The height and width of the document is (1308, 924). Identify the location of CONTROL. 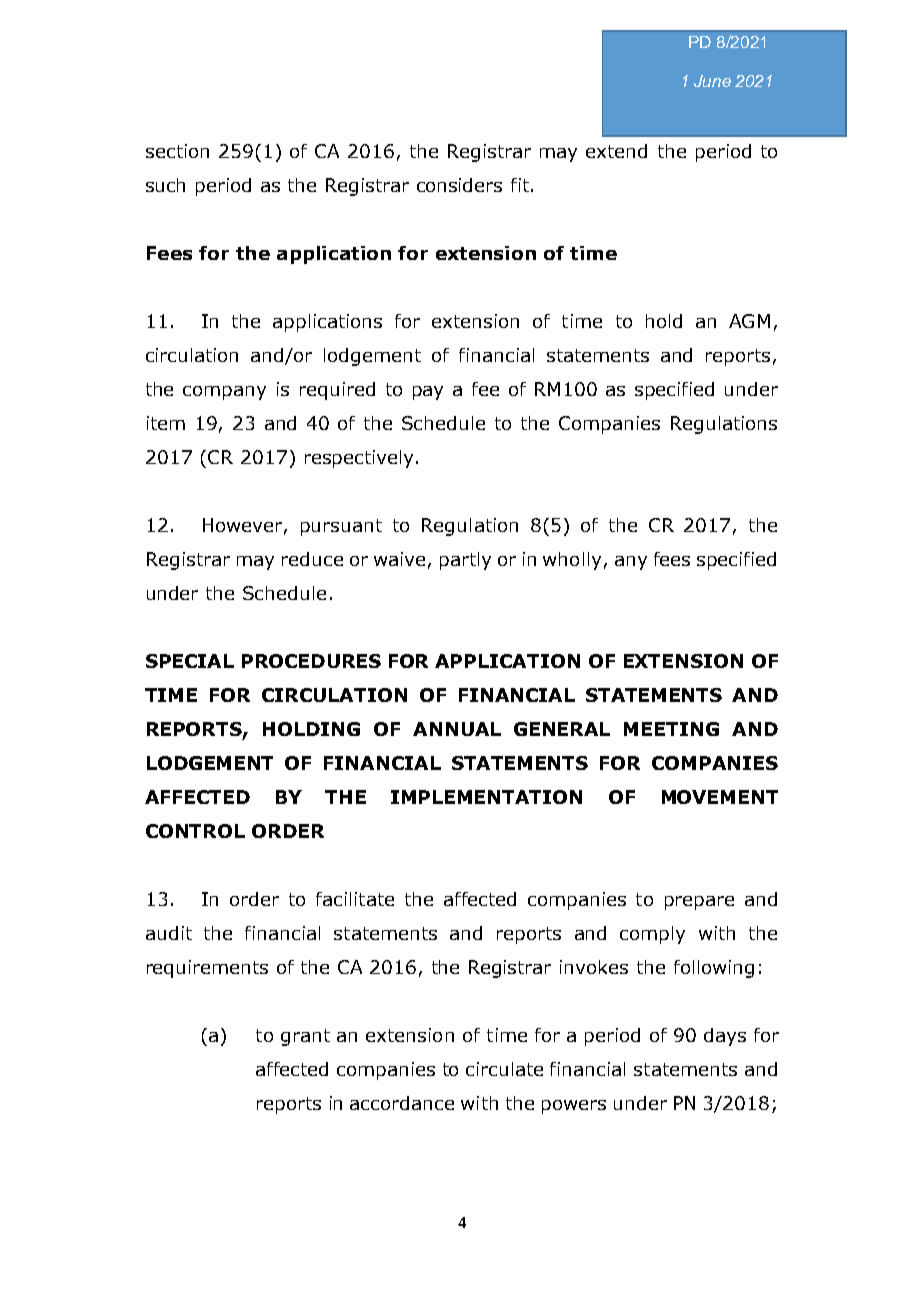
(195, 831).
